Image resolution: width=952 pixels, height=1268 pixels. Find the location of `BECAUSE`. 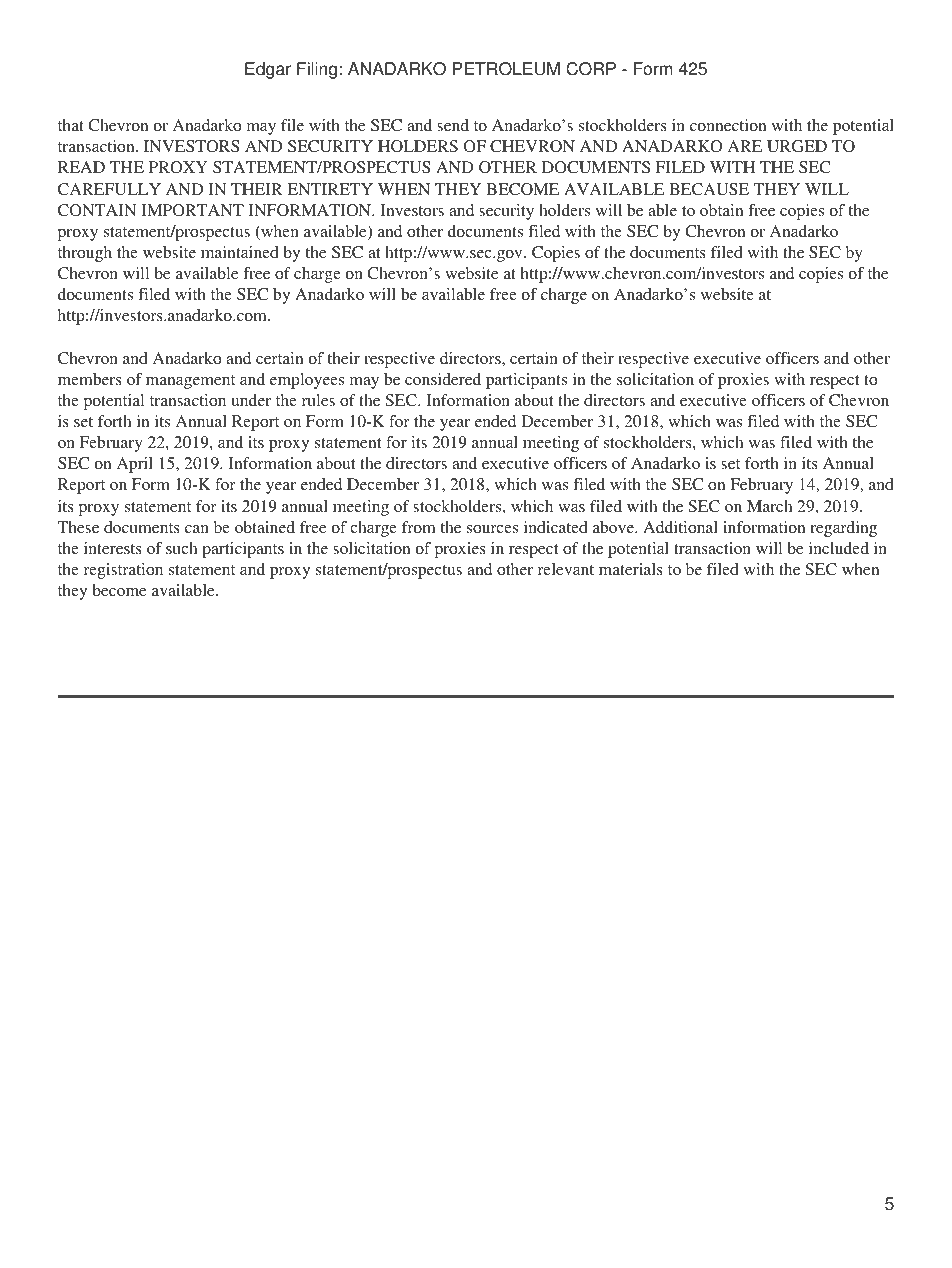

BECAUSE is located at coordinates (709, 189).
